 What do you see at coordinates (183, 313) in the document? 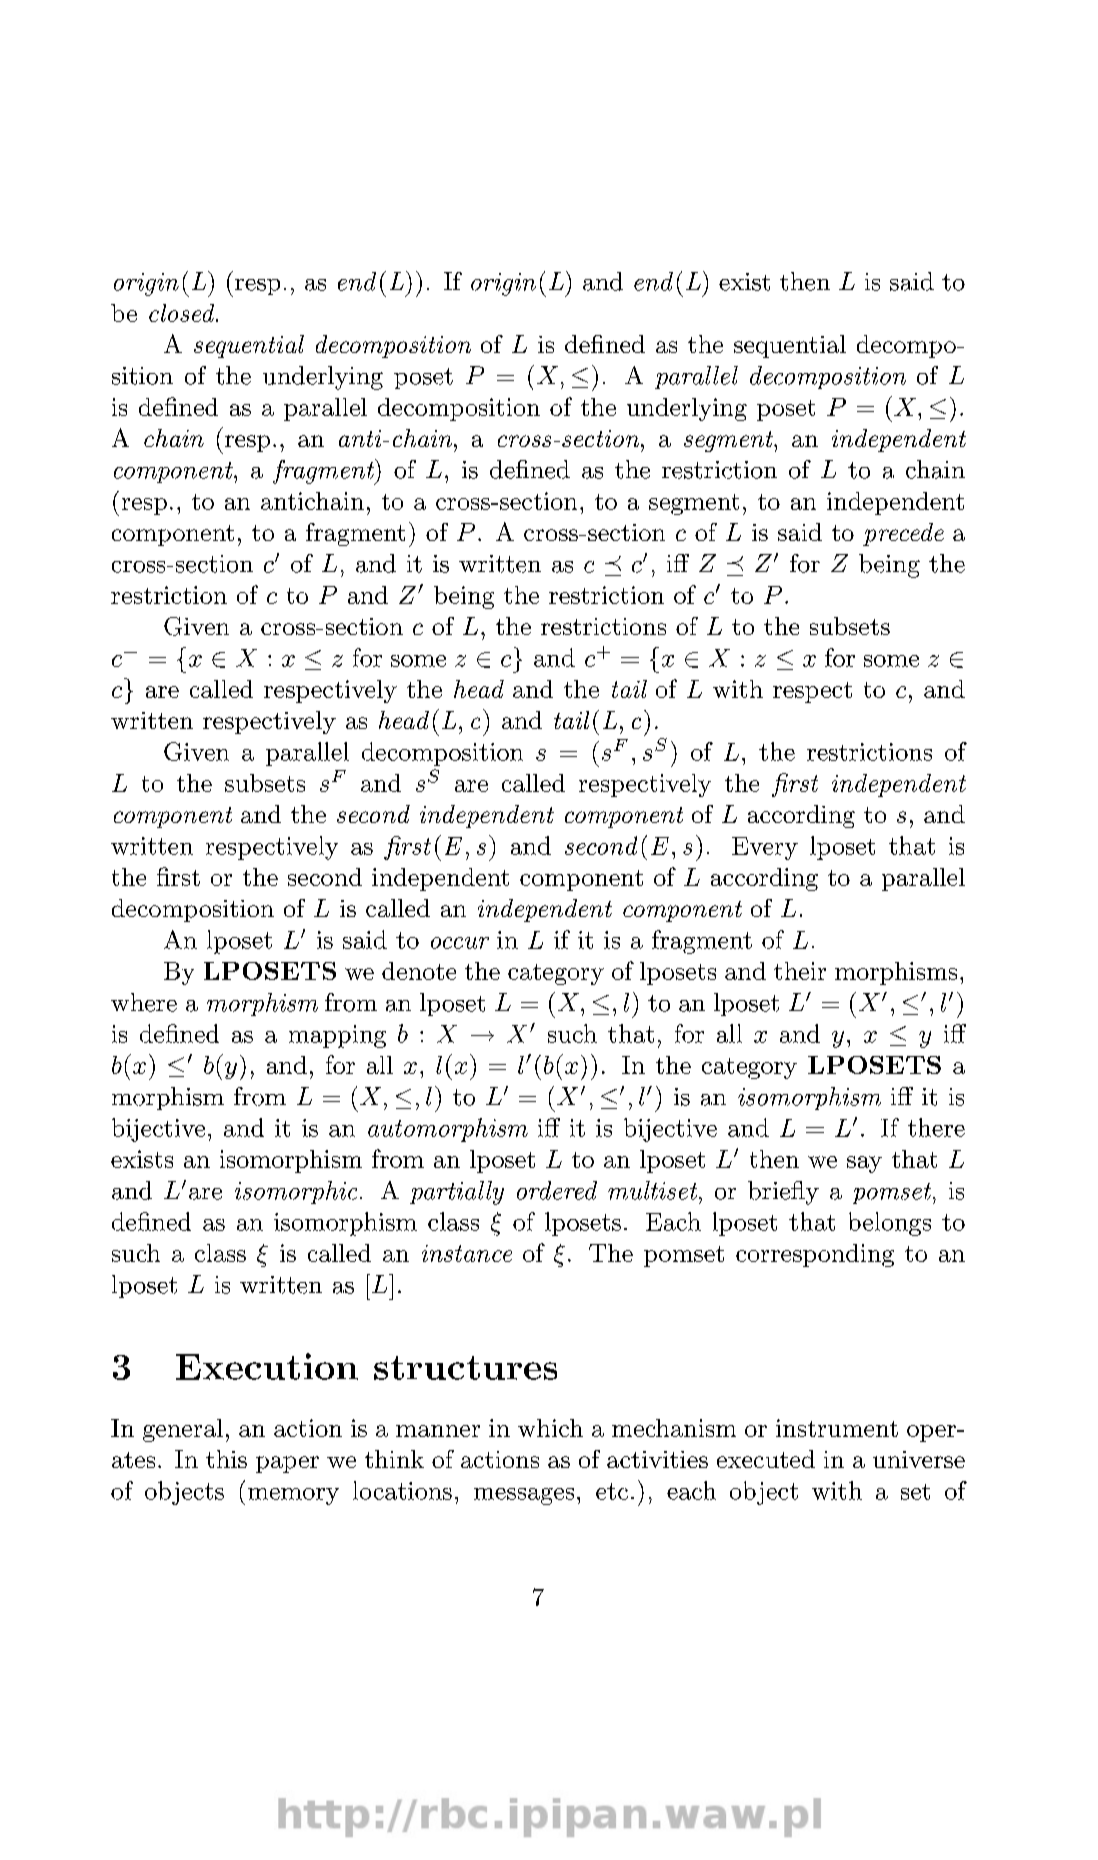
I see `closed` at bounding box center [183, 313].
